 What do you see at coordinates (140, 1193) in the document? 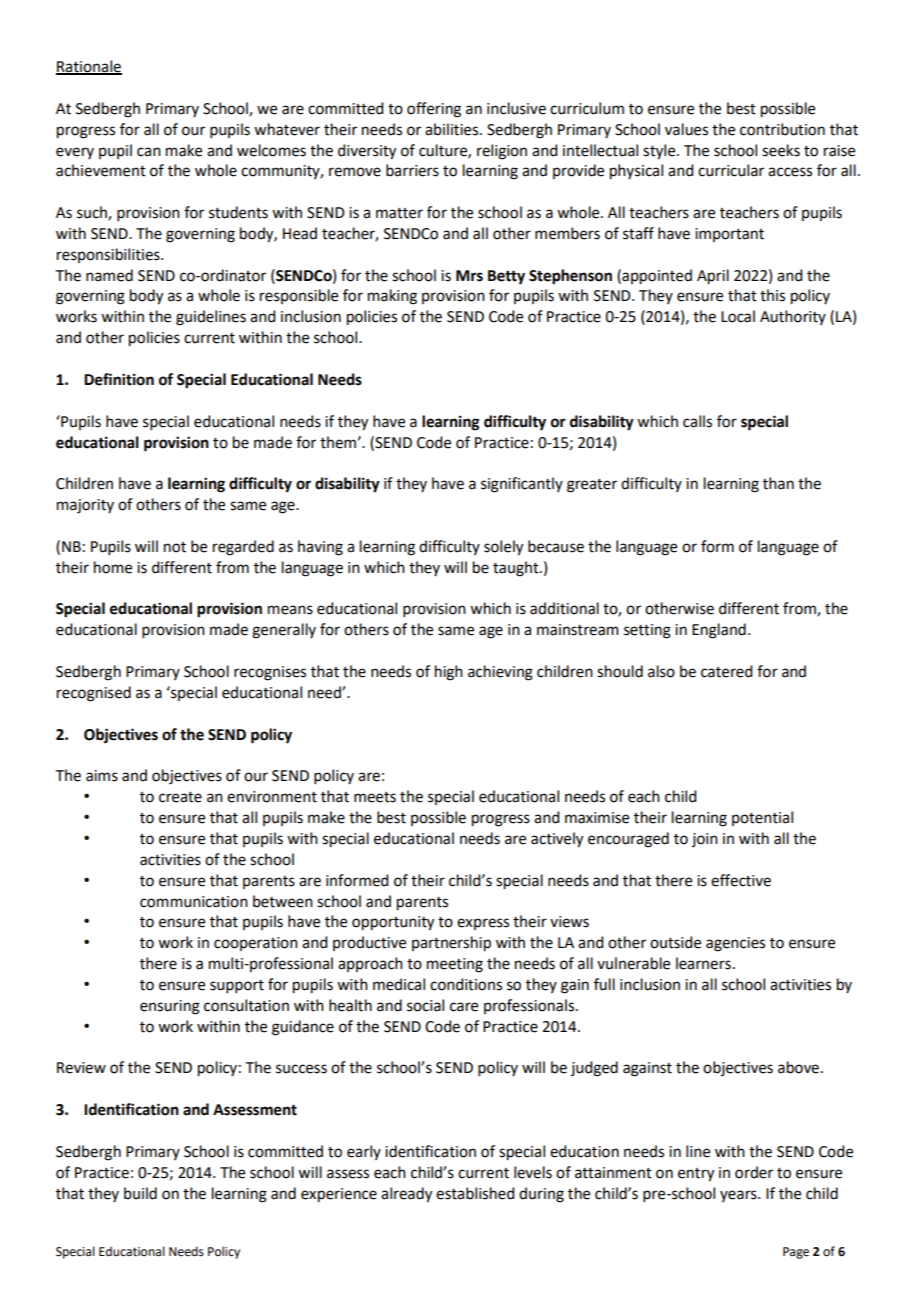
I see `build` at bounding box center [140, 1193].
